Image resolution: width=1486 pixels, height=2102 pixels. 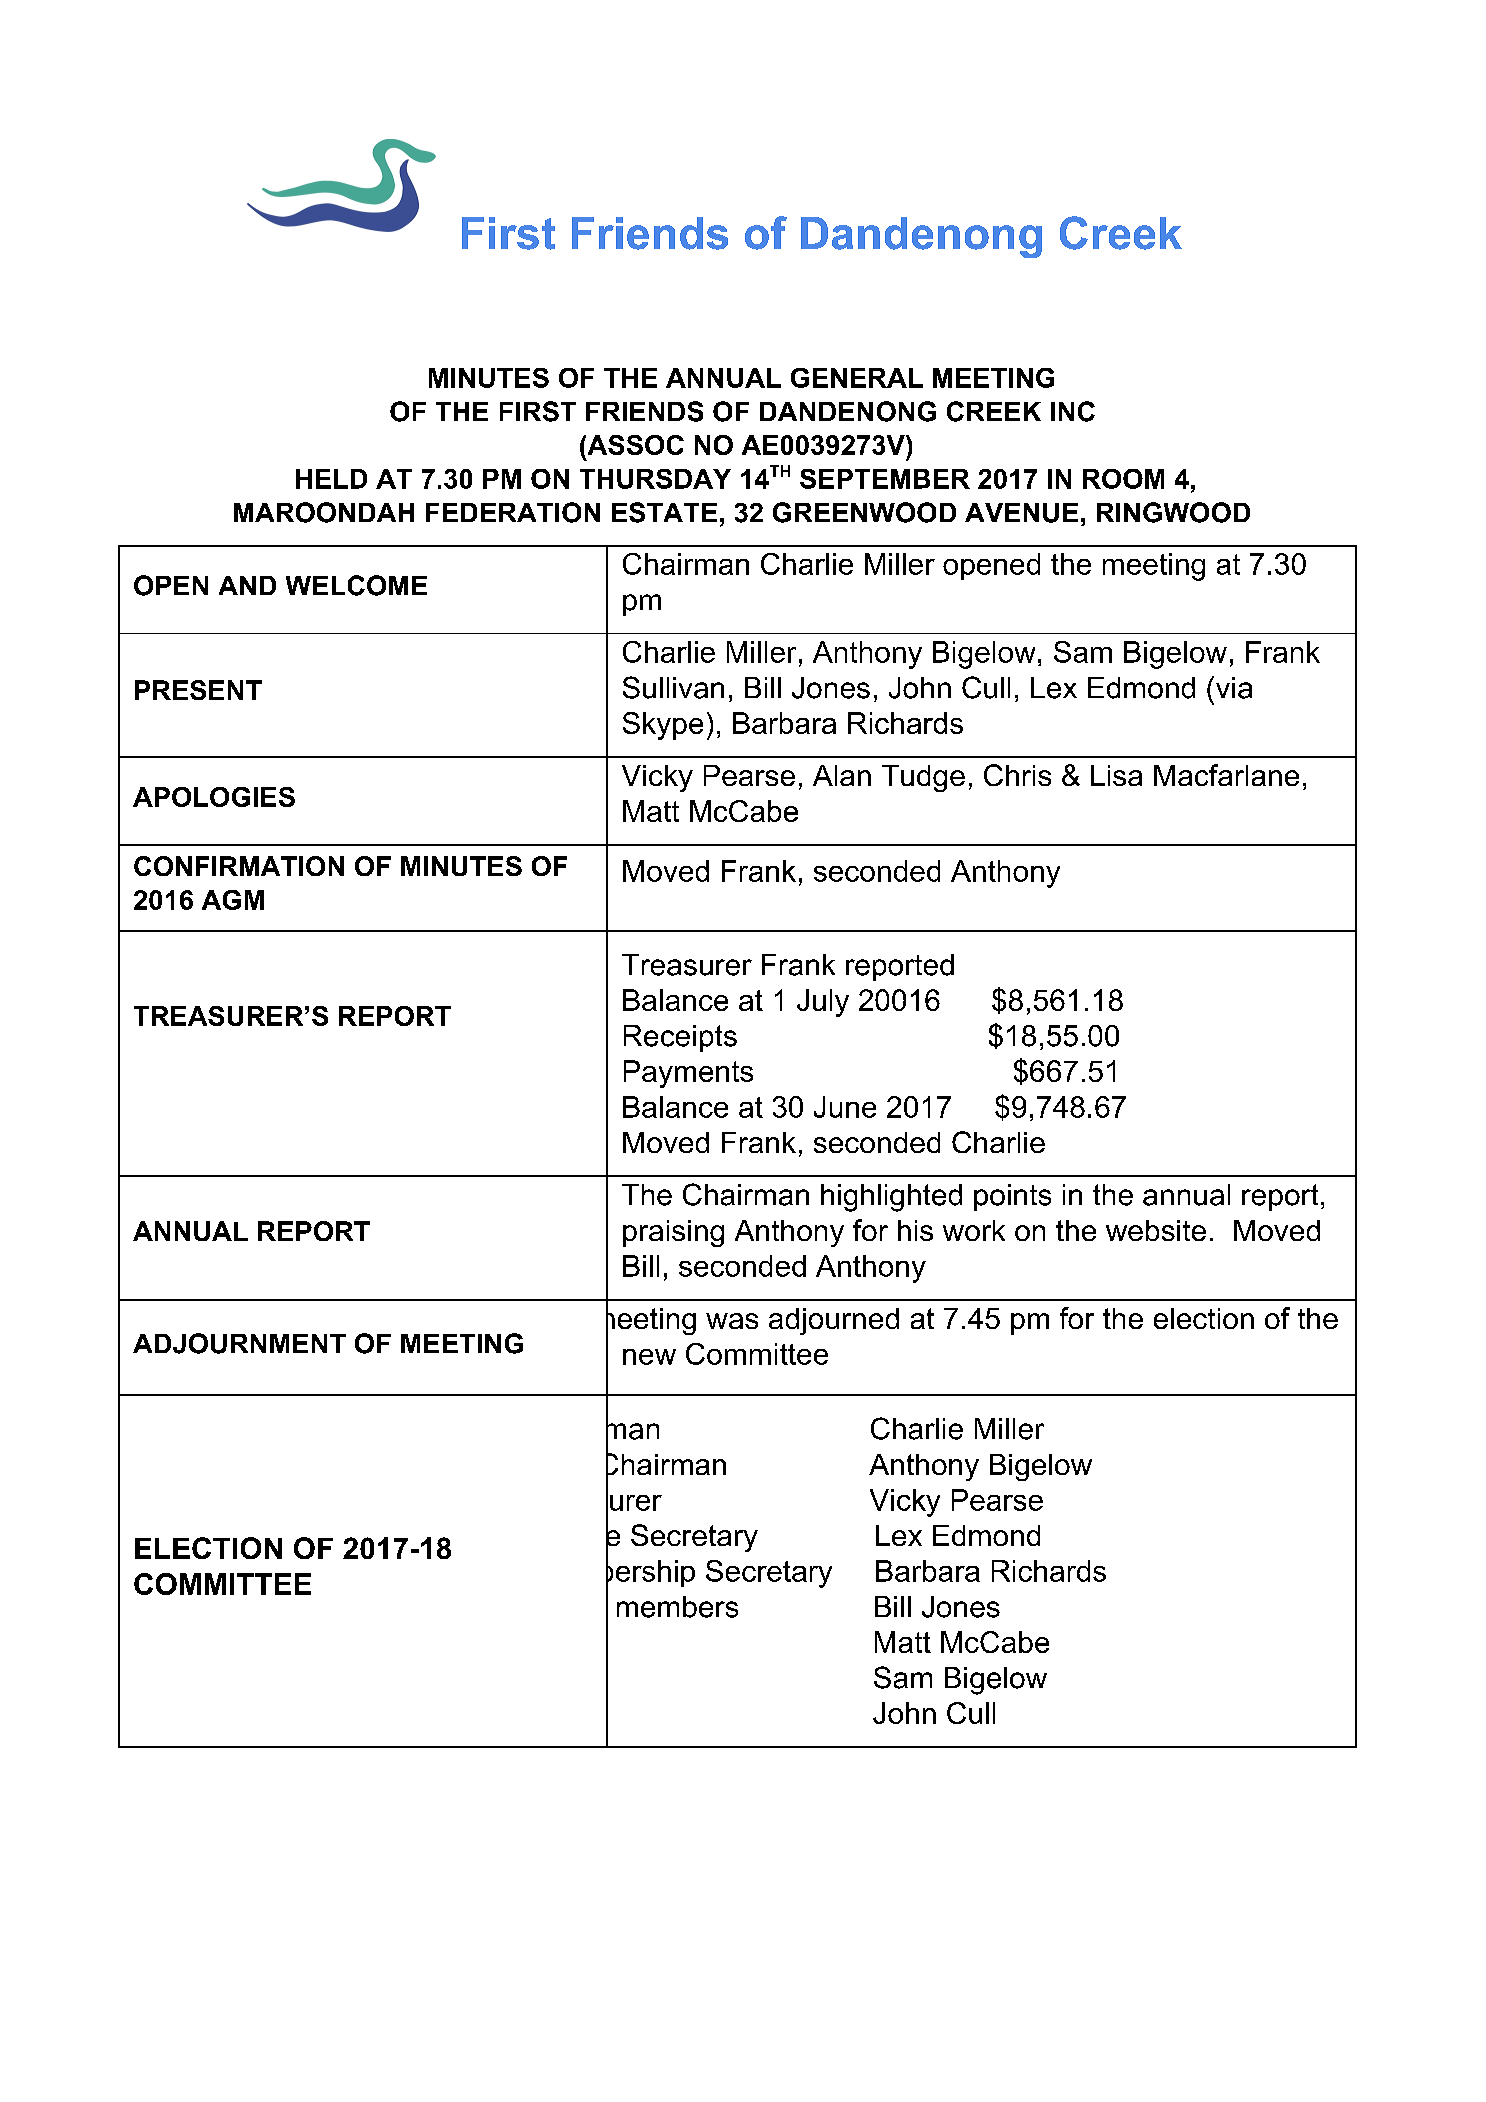 I want to click on was, so click(x=732, y=1321).
